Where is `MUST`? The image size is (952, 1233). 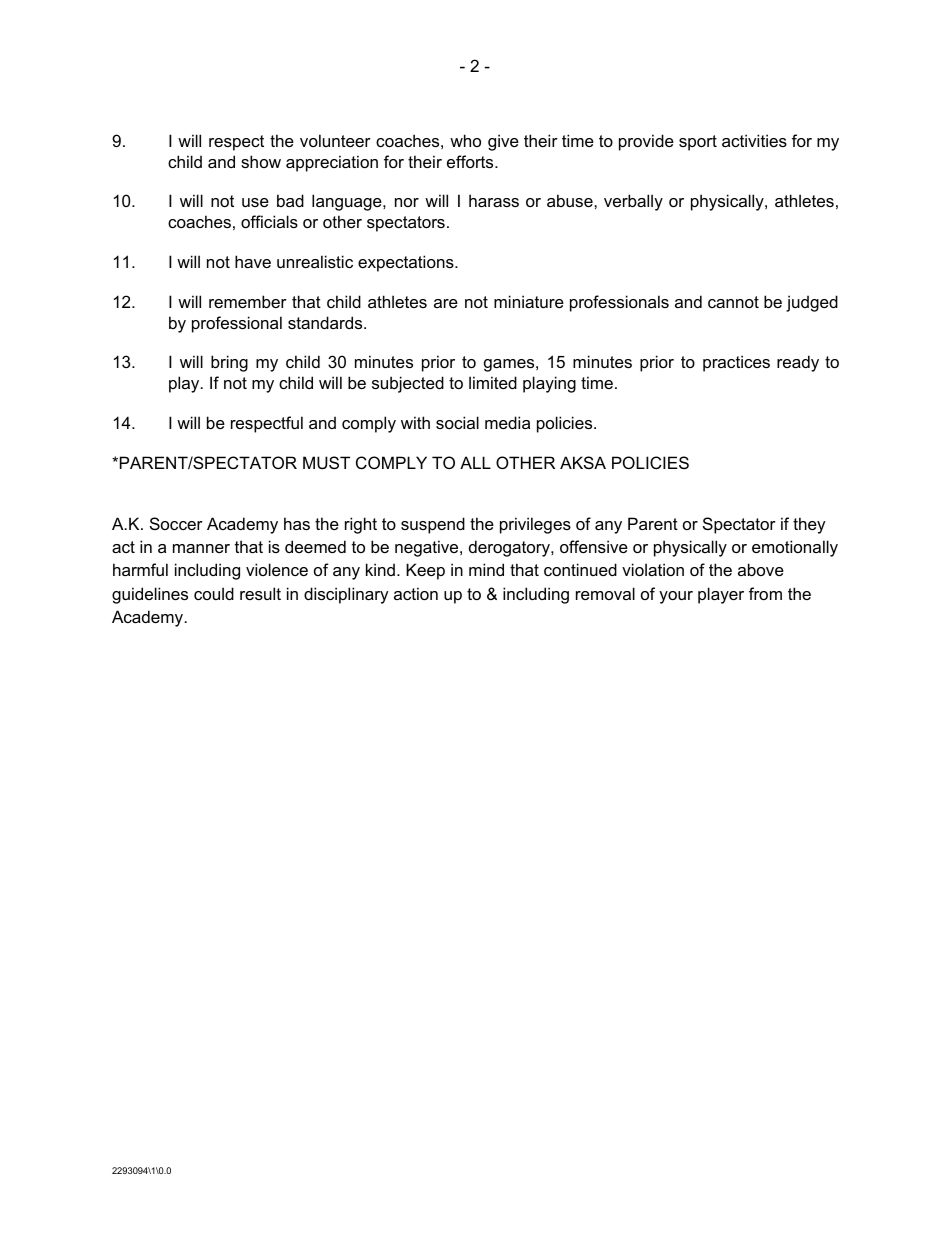
MUST is located at coordinates (326, 462).
